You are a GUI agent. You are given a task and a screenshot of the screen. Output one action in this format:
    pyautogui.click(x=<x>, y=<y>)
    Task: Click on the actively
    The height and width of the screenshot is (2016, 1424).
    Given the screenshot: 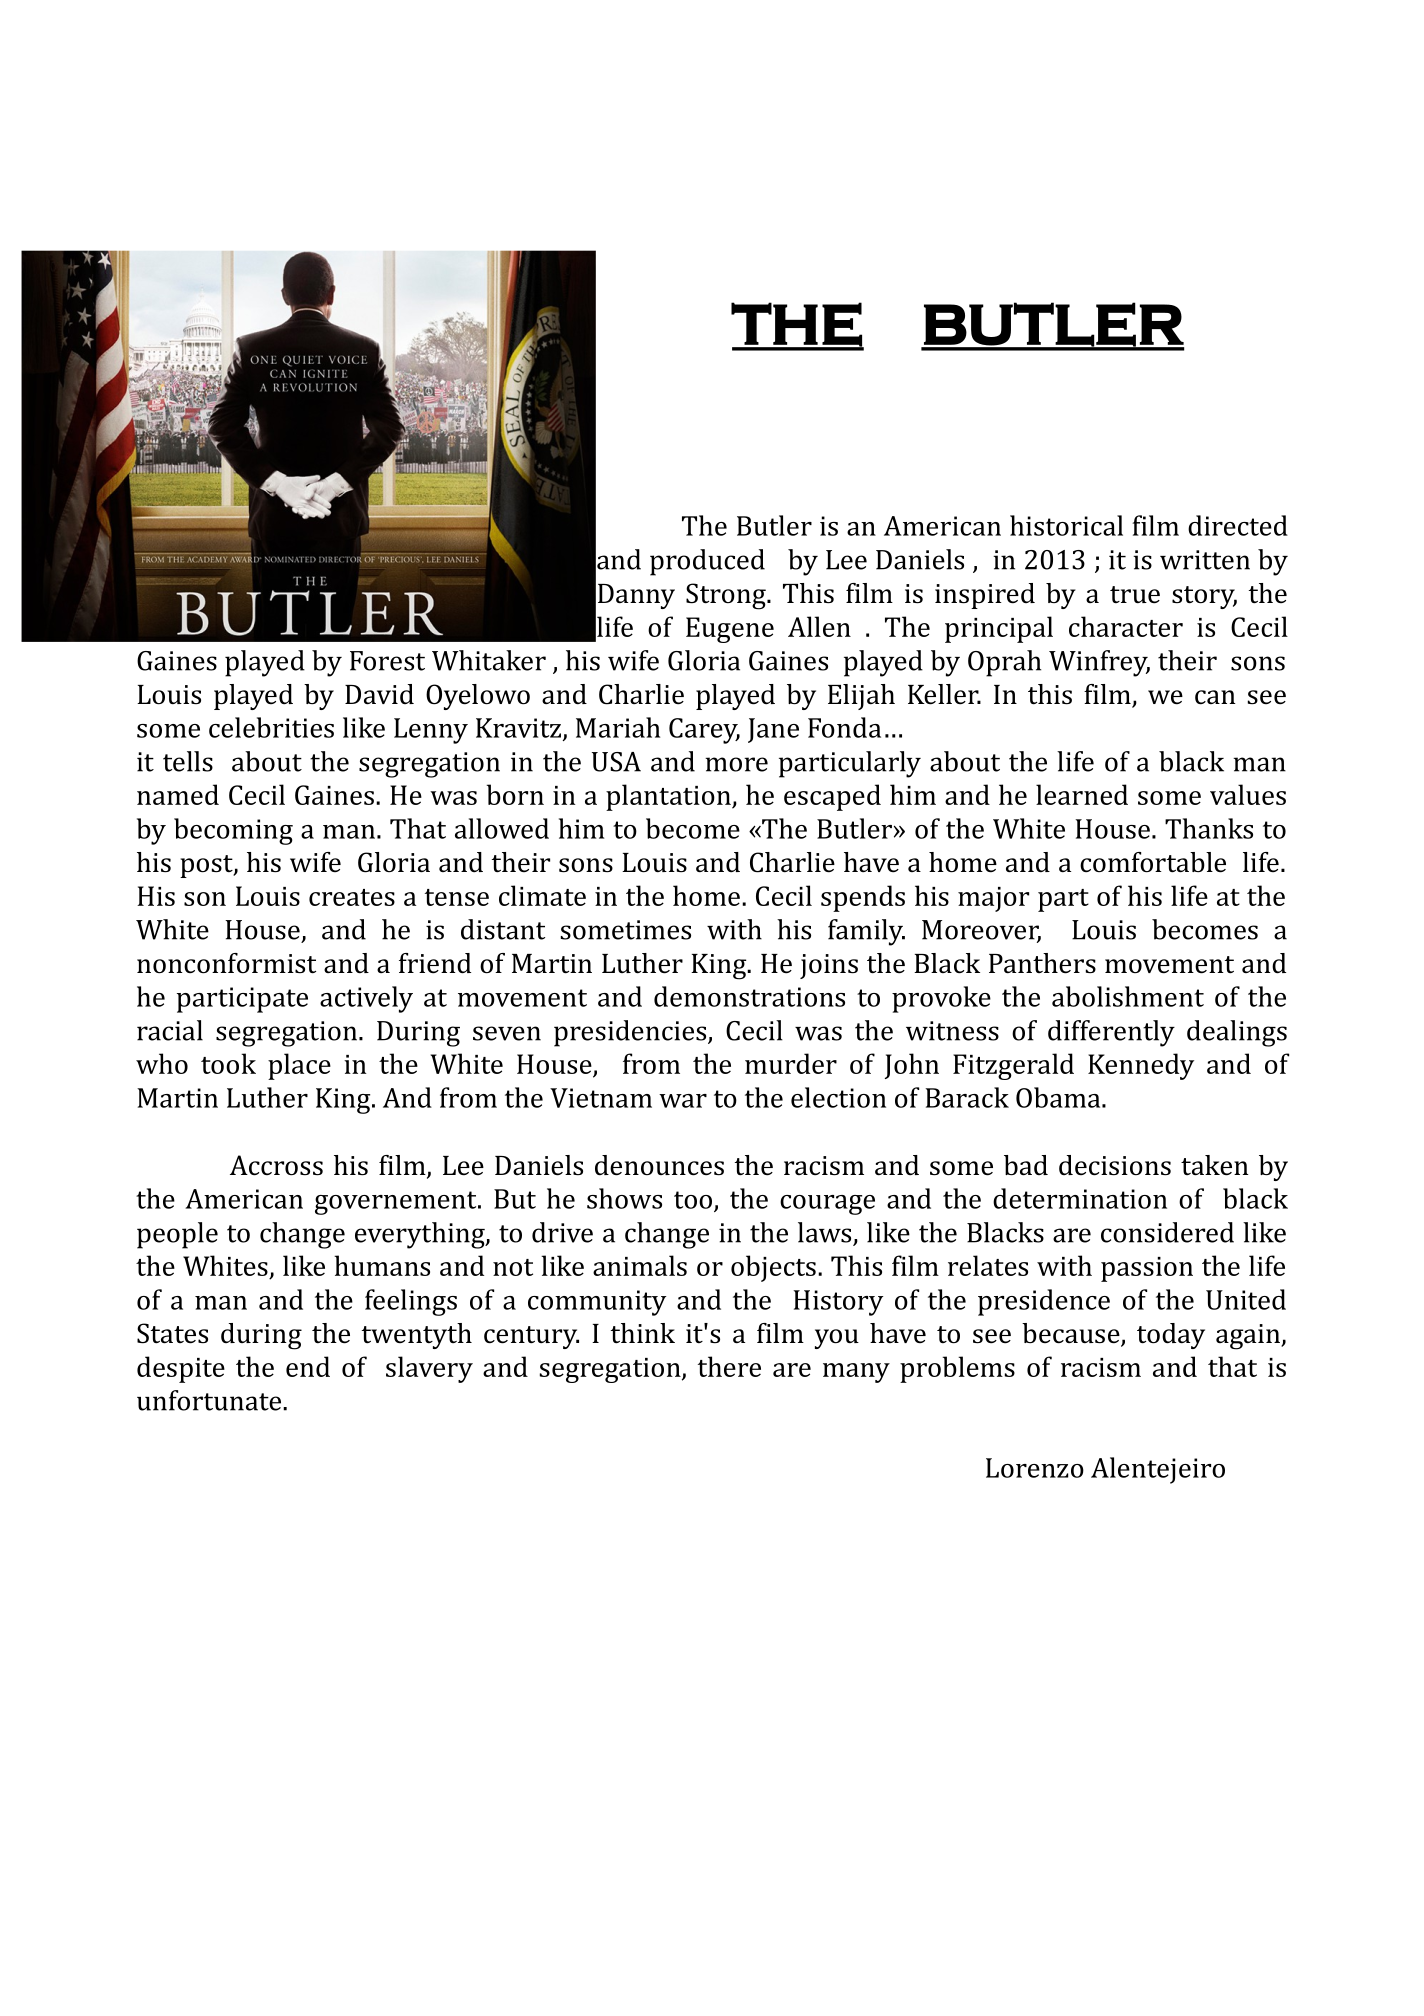 What is the action you would take?
    pyautogui.click(x=366, y=999)
